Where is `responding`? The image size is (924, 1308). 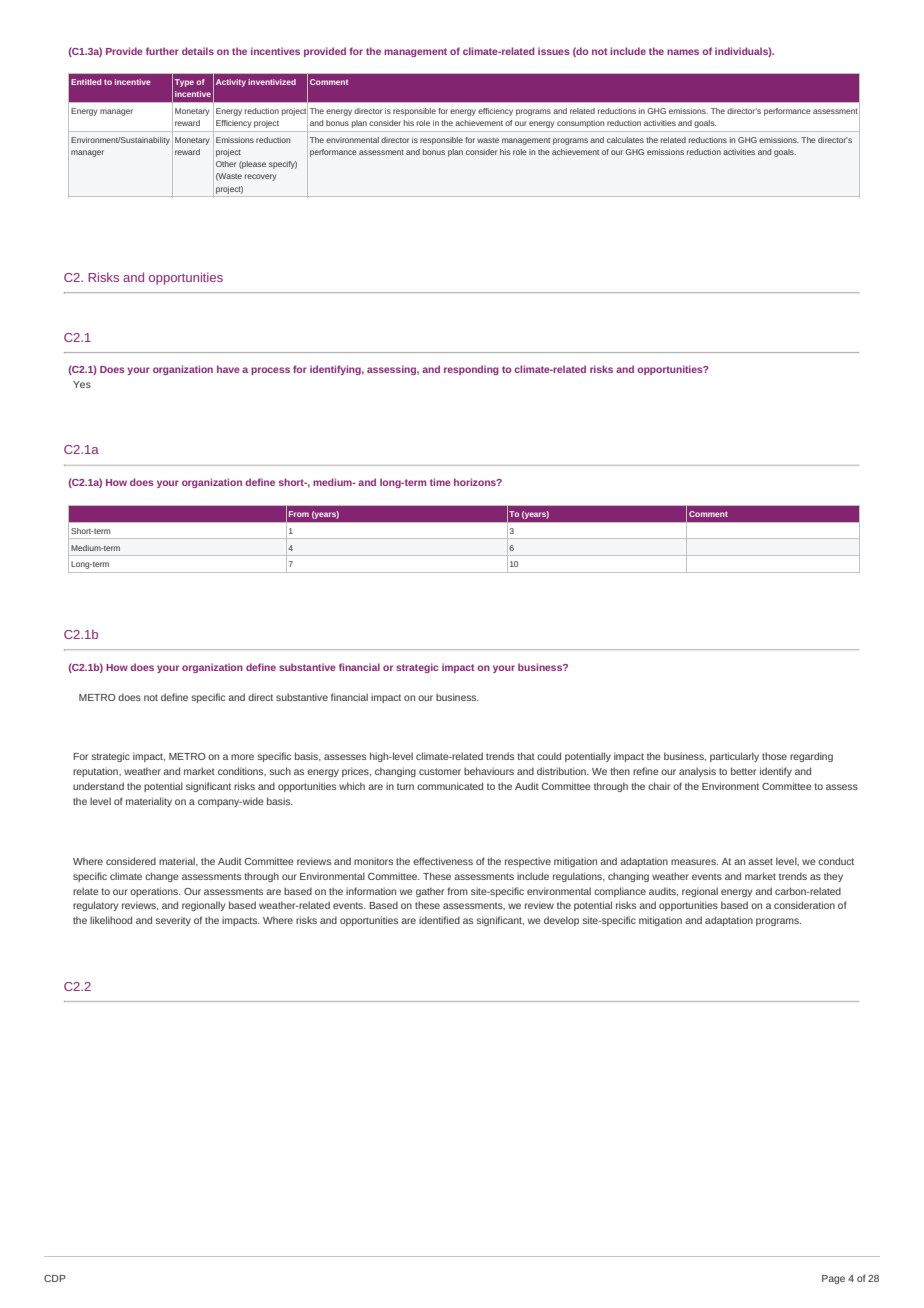
responding is located at coordinates (471, 370).
